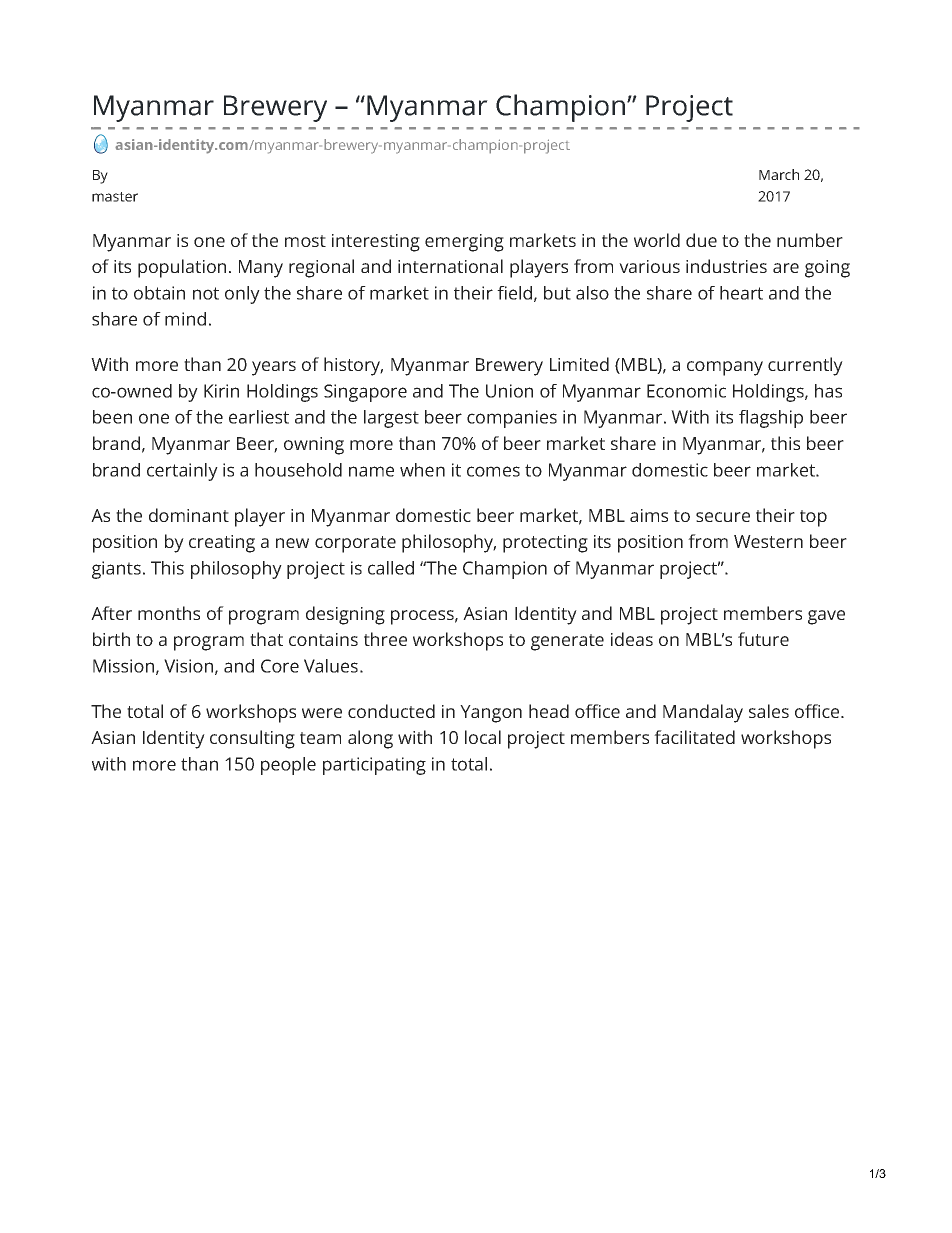 The height and width of the screenshot is (1233, 952). Describe the element at coordinates (221, 391) in the screenshot. I see `Kirin` at that location.
